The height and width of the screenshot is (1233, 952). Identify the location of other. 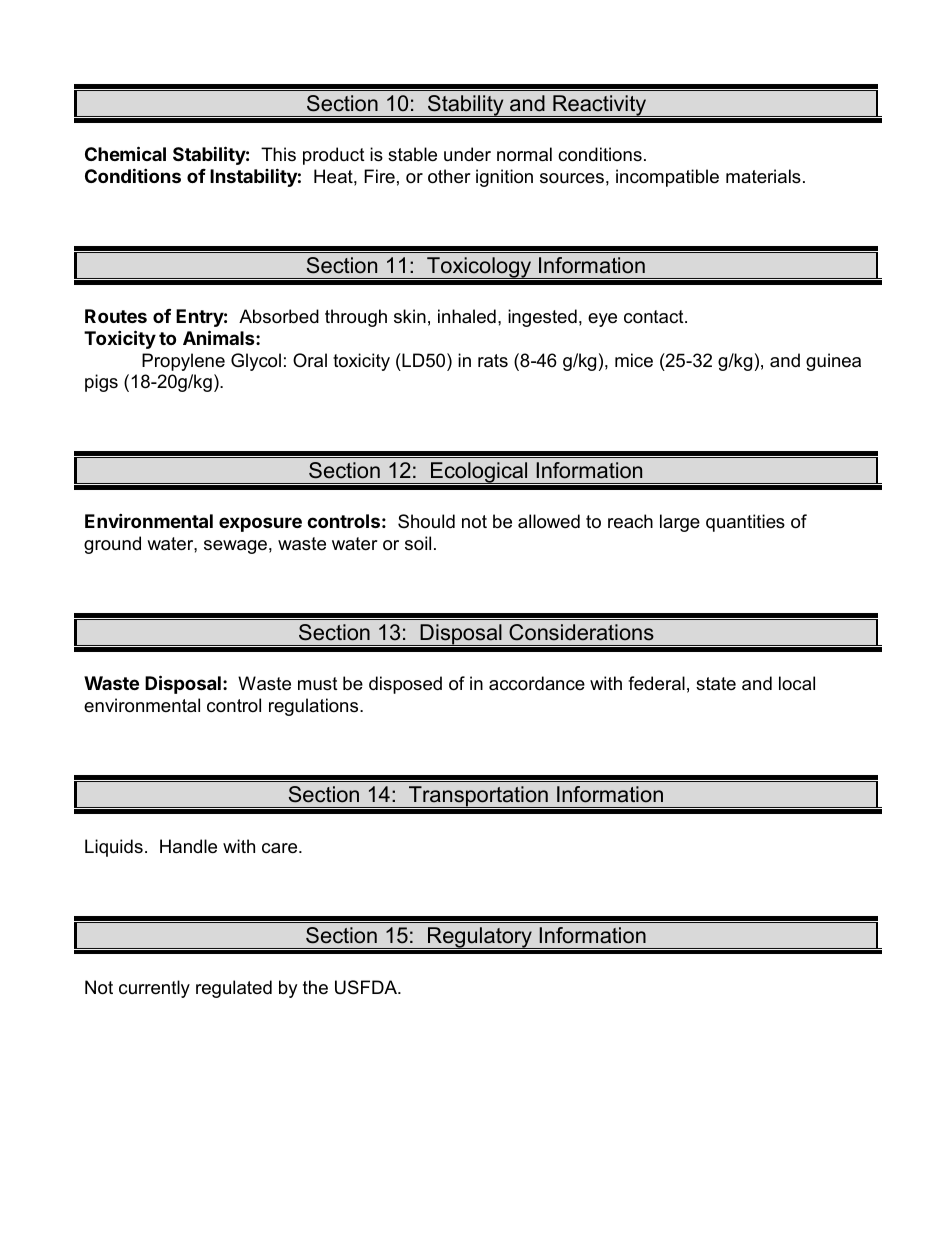
(449, 176).
